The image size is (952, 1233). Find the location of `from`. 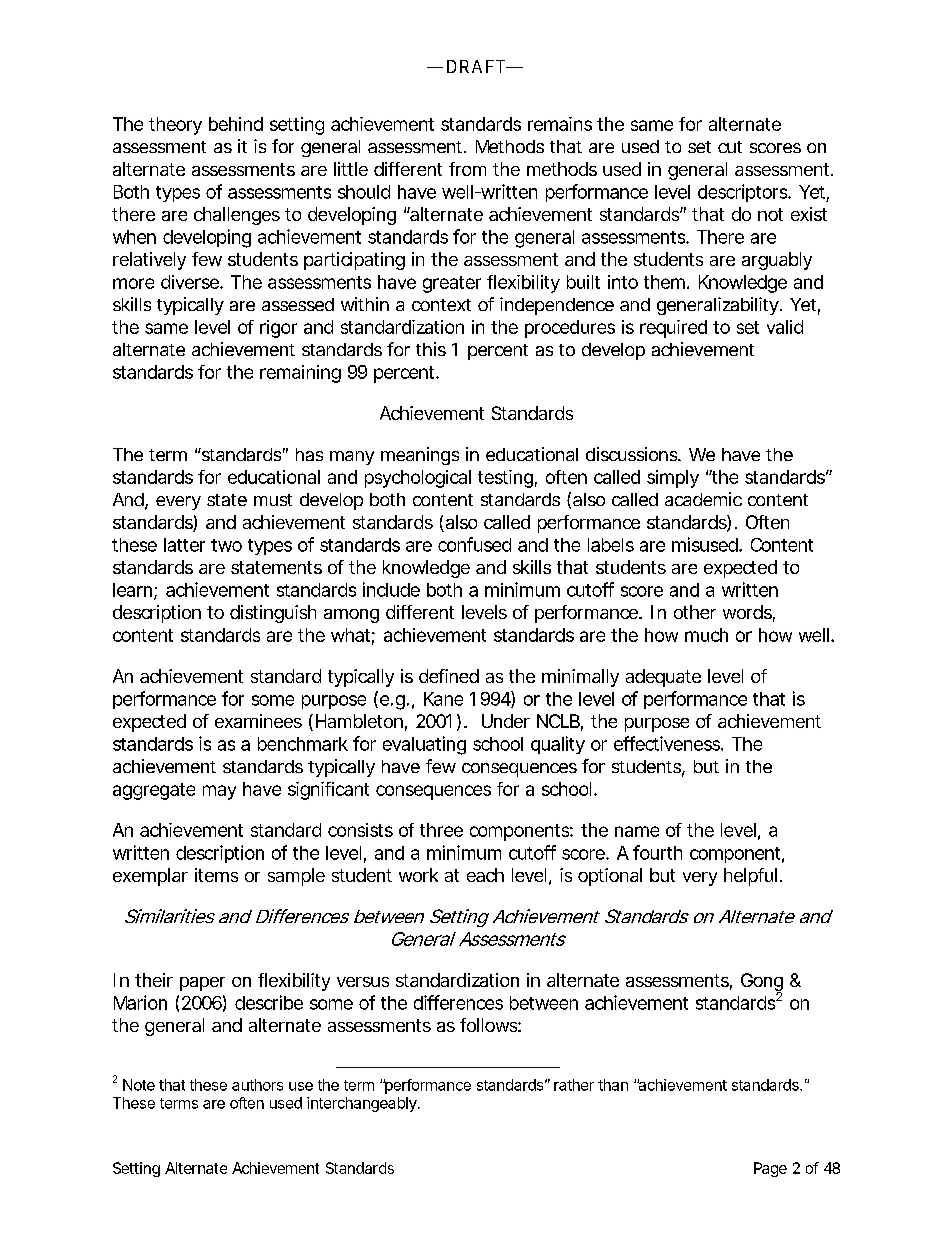

from is located at coordinates (467, 169).
